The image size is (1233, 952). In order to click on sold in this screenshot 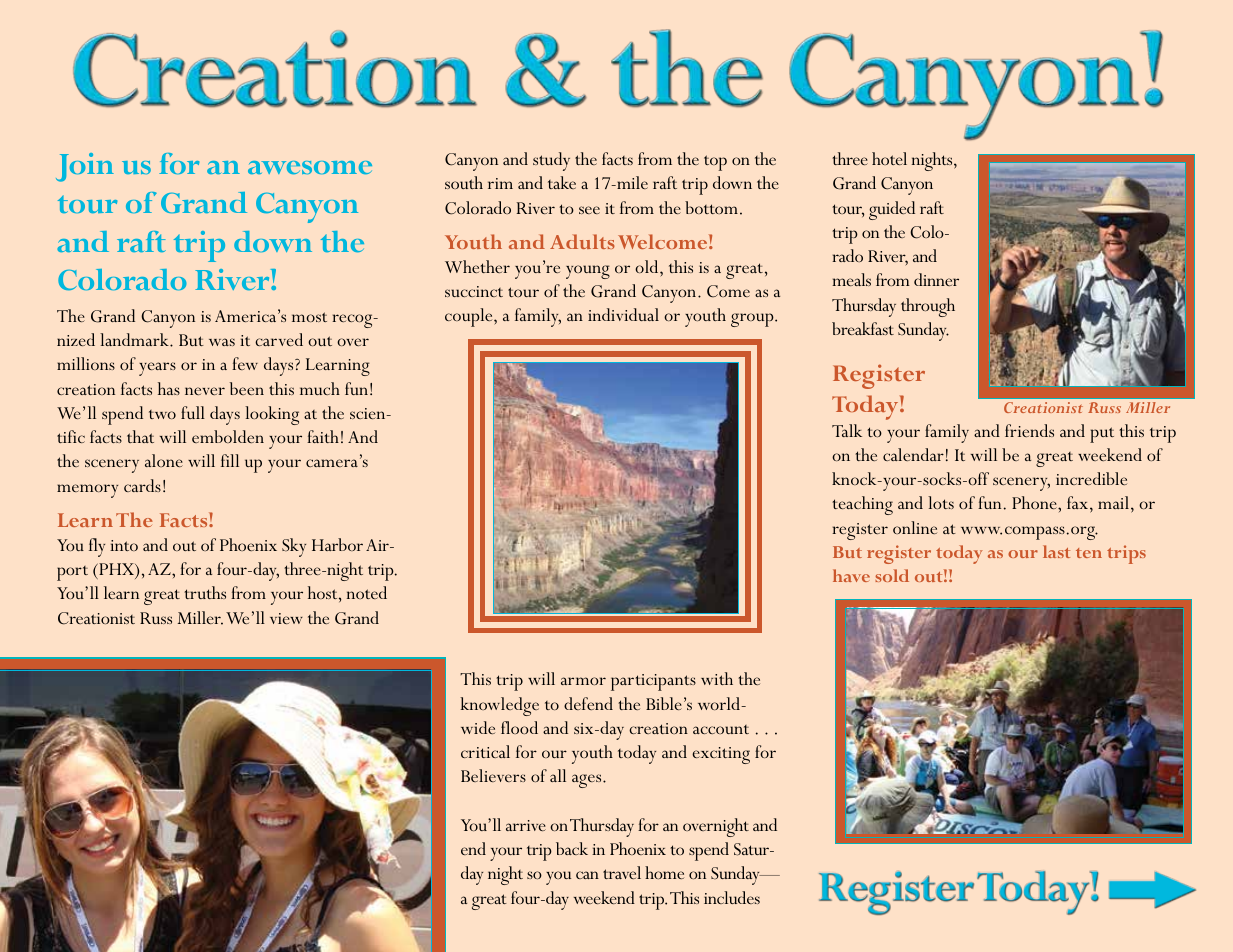, I will do `click(892, 575)`.
